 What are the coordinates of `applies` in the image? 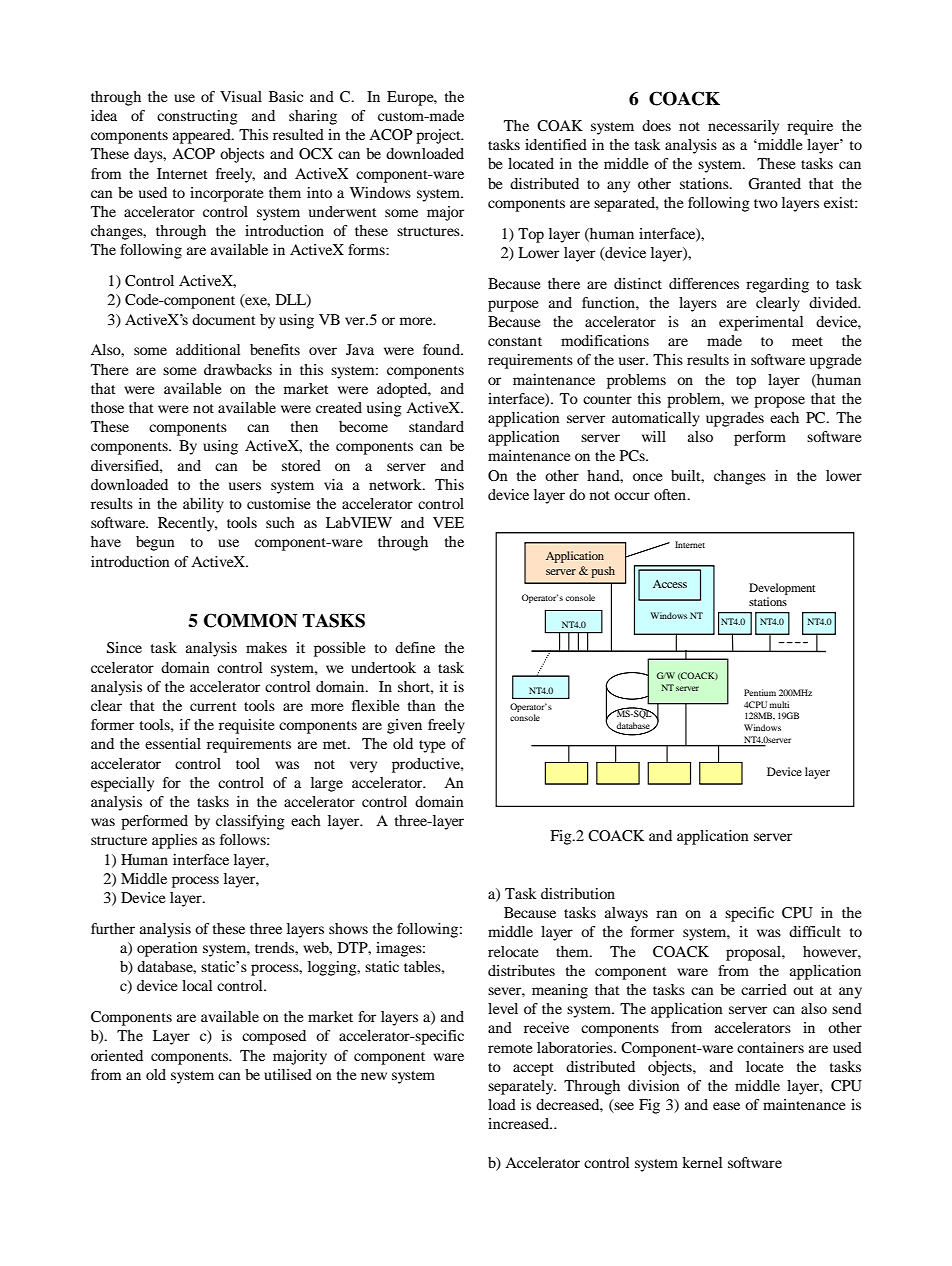 It's located at (174, 841).
